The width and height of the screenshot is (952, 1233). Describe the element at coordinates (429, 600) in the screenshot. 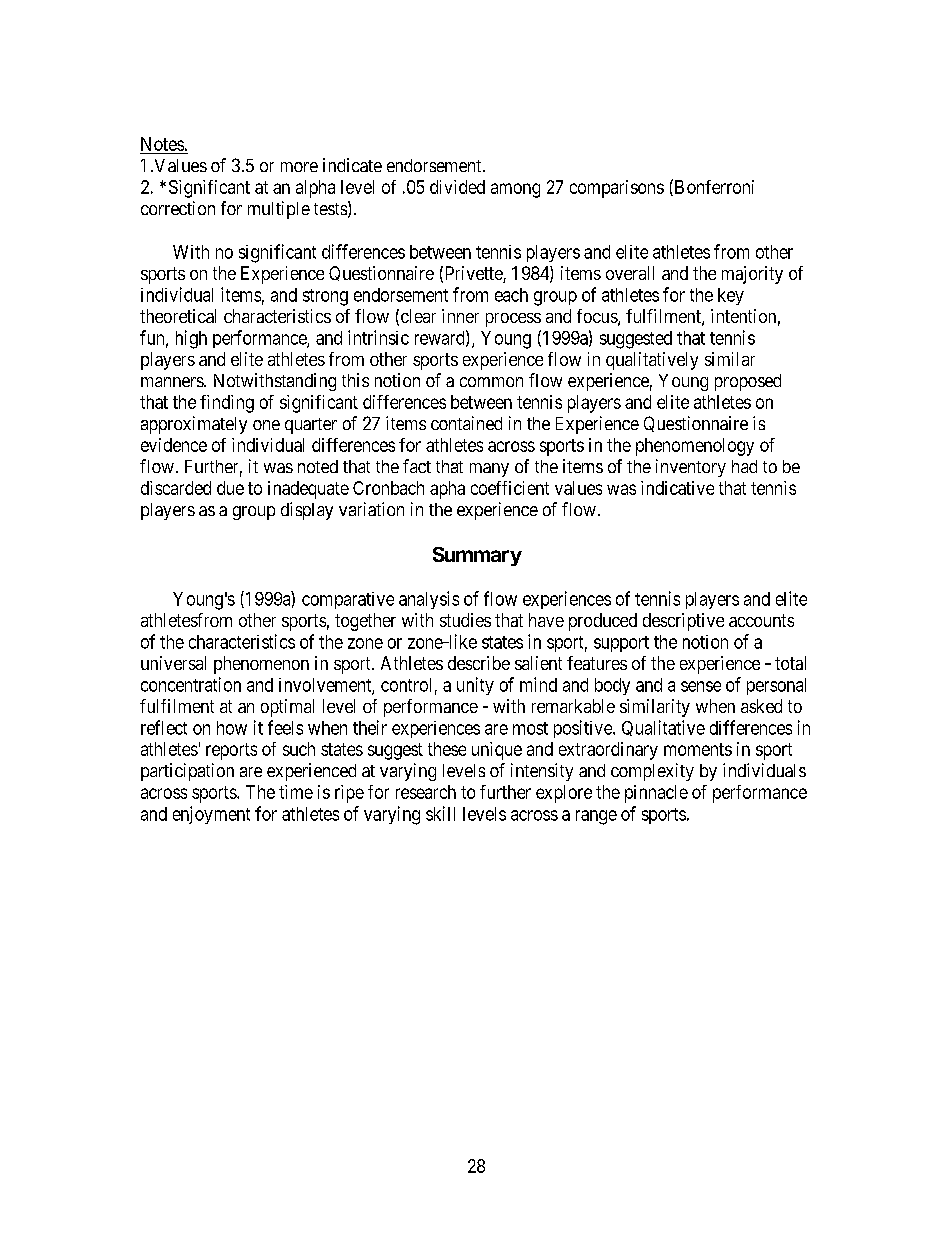

I see `analysis` at that location.
